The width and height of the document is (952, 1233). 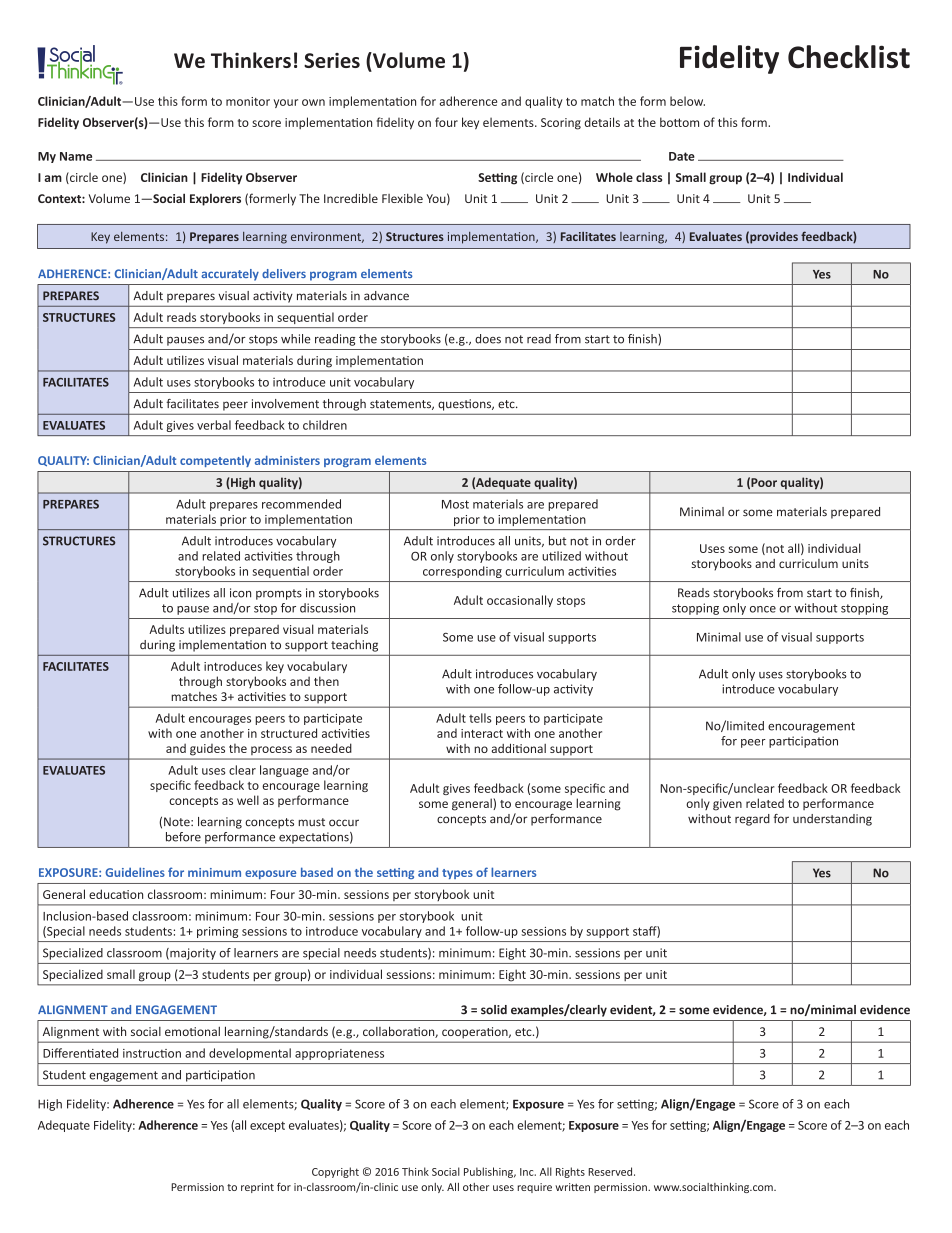 What do you see at coordinates (687, 101) in the document?
I see `below` at bounding box center [687, 101].
